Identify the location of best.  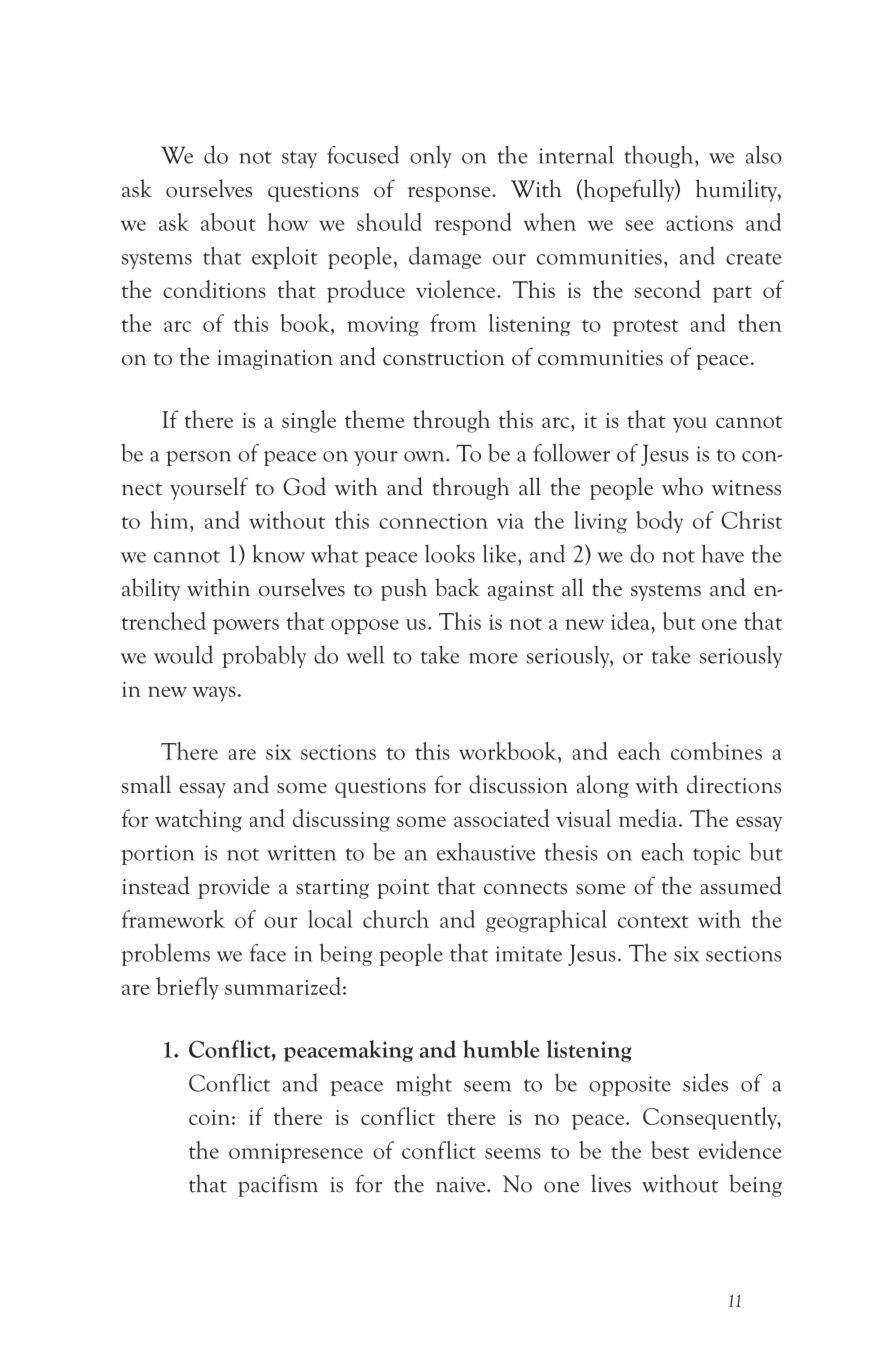
(670, 1150).
